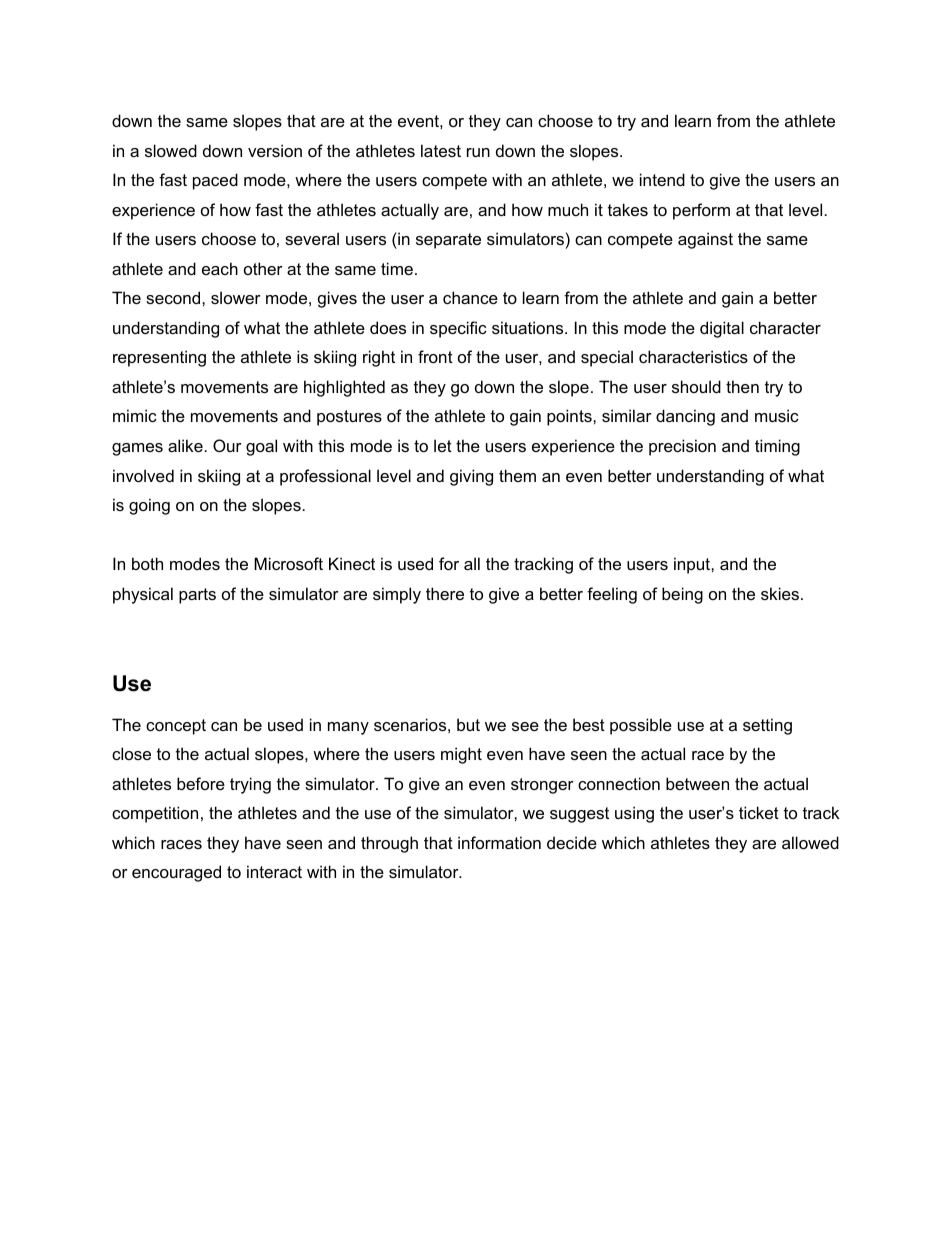 The width and height of the screenshot is (952, 1233). Describe the element at coordinates (159, 358) in the screenshot. I see `representing` at that location.
